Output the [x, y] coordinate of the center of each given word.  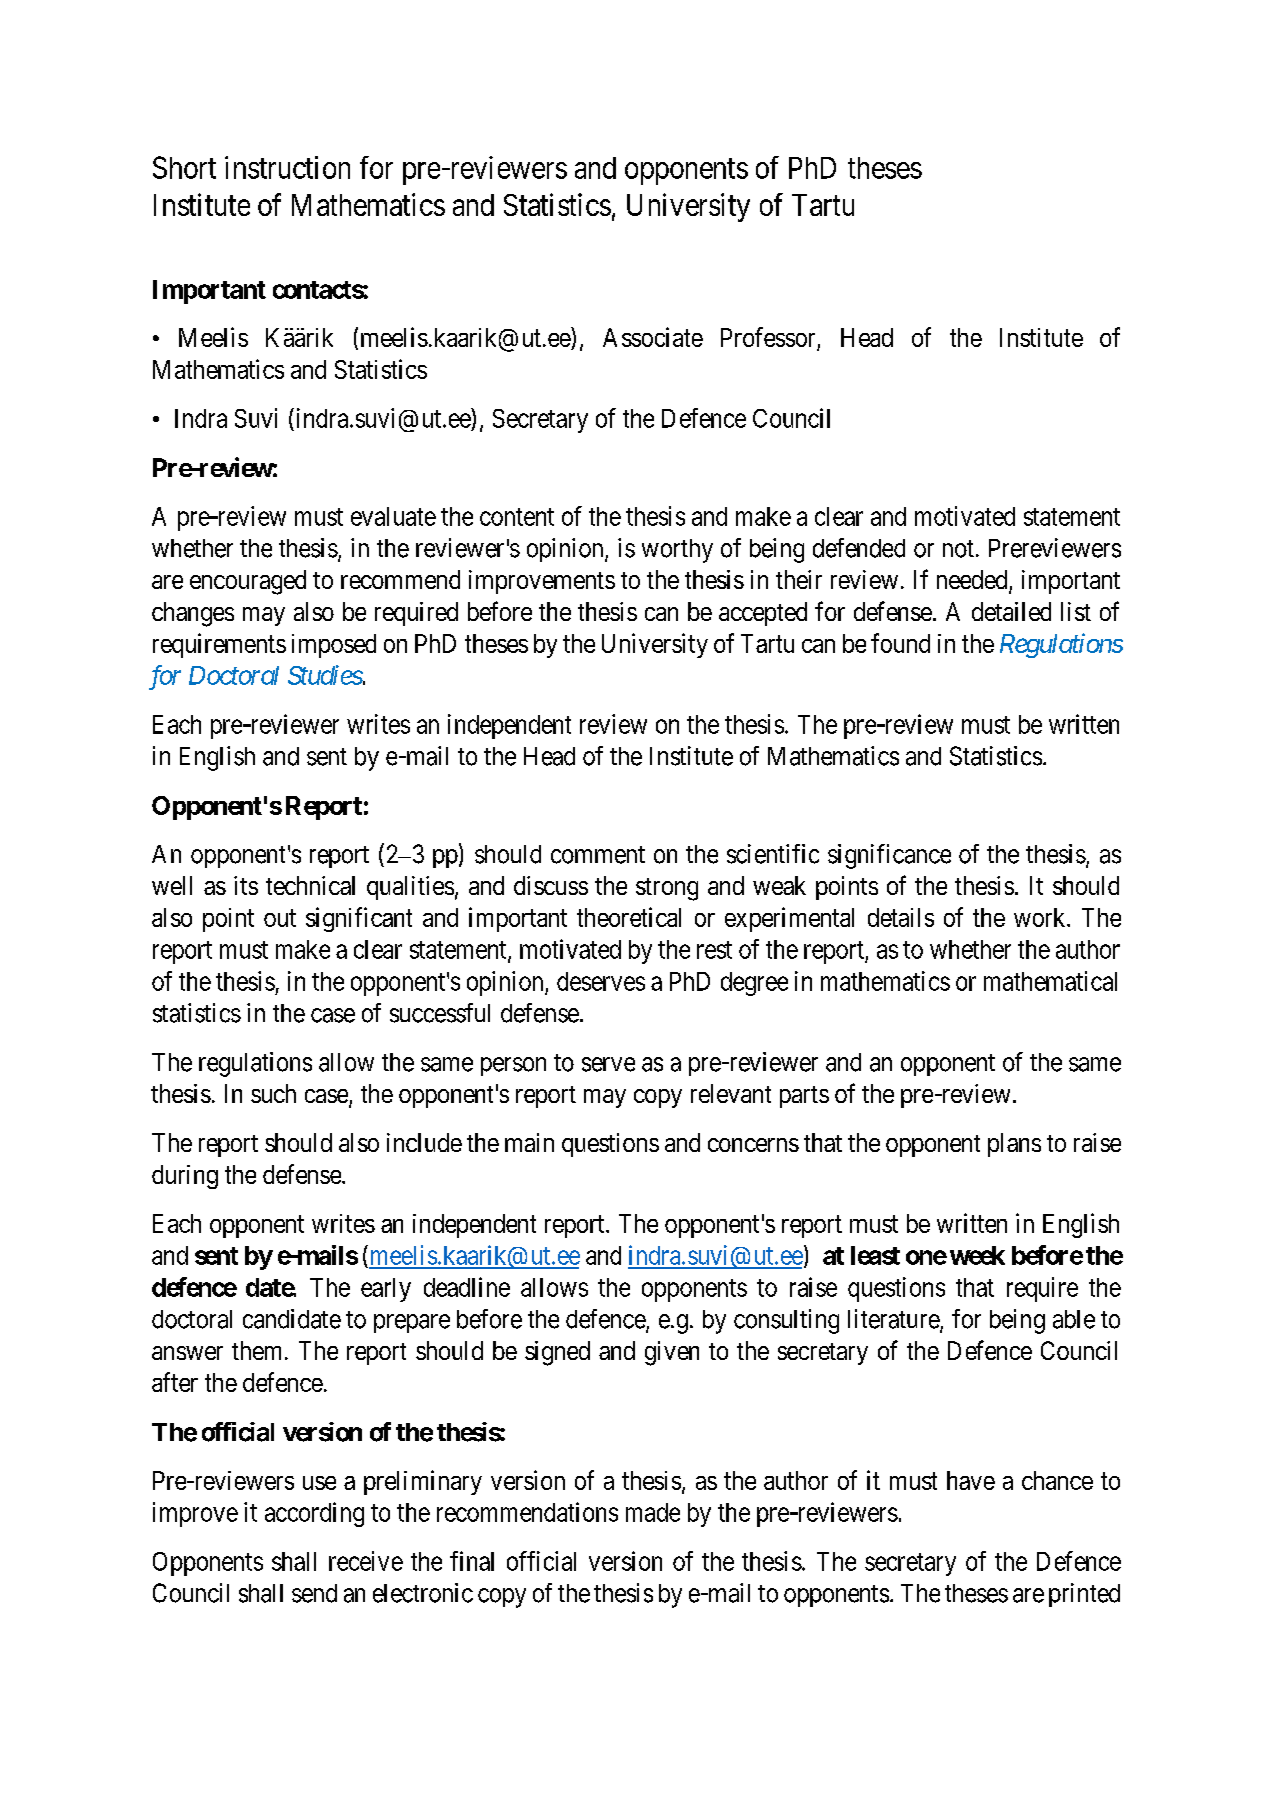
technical [310, 885]
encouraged [248, 582]
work [1041, 917]
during [185, 1177]
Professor [768, 337]
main [529, 1142]
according [314, 1514]
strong [667, 889]
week [977, 1255]
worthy [677, 551]
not [958, 549]
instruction [287, 167]
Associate [653, 337]
